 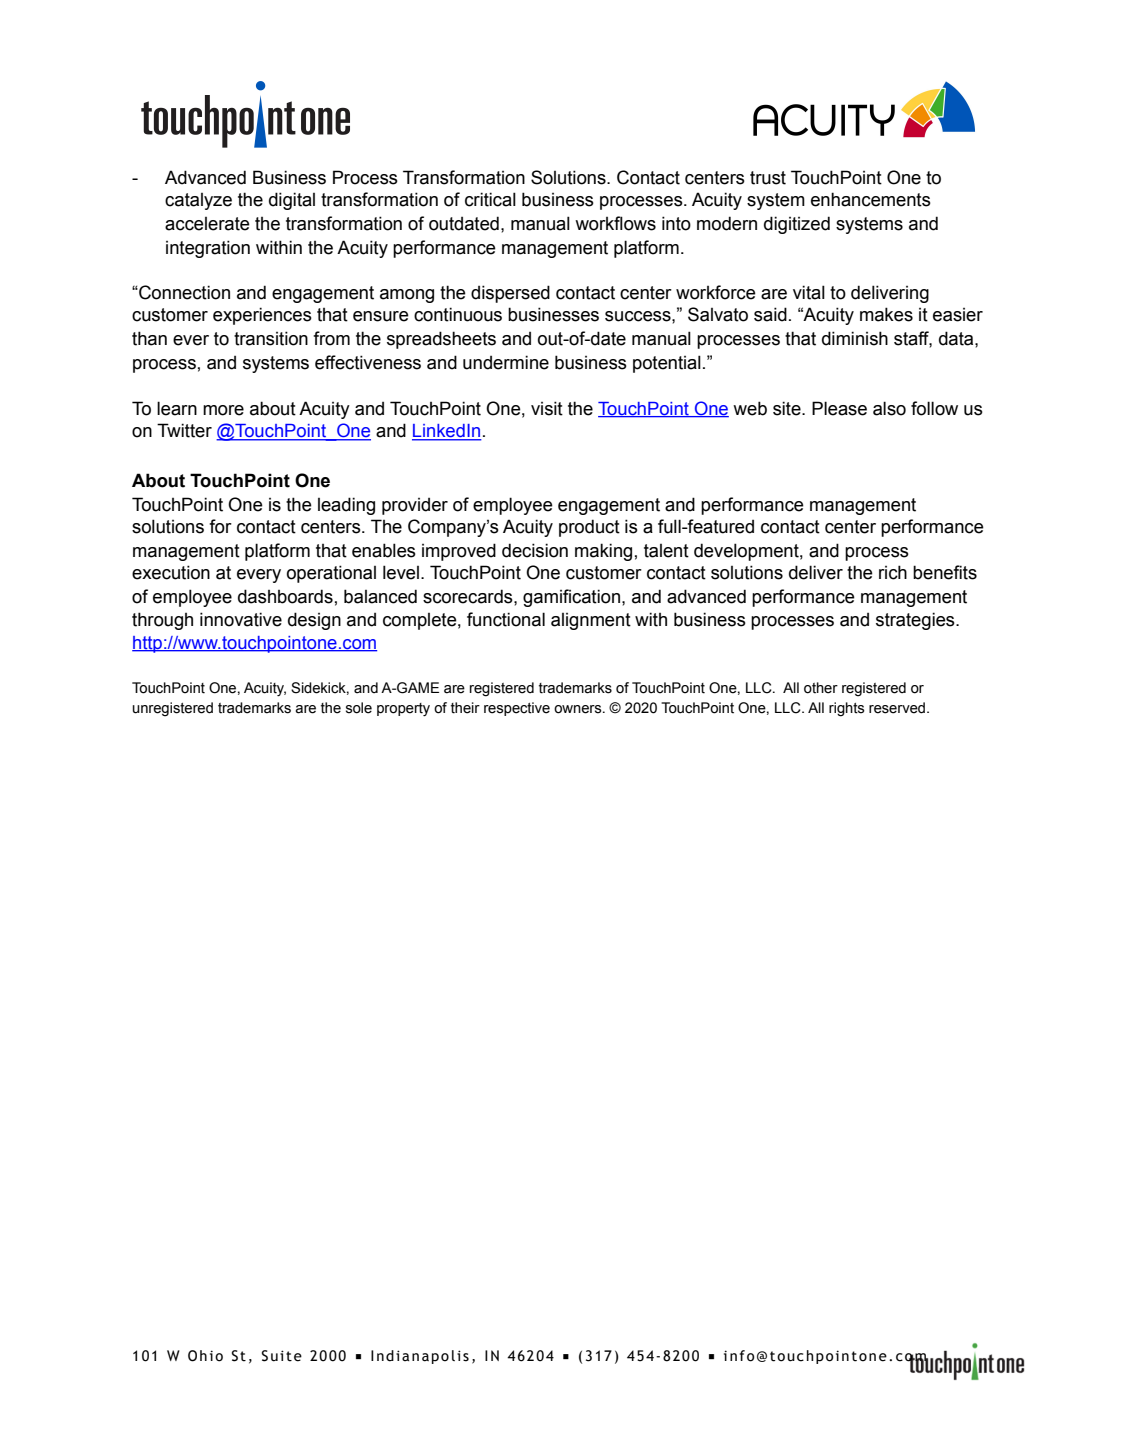 What do you see at coordinates (359, 708) in the screenshot?
I see `sole` at bounding box center [359, 708].
